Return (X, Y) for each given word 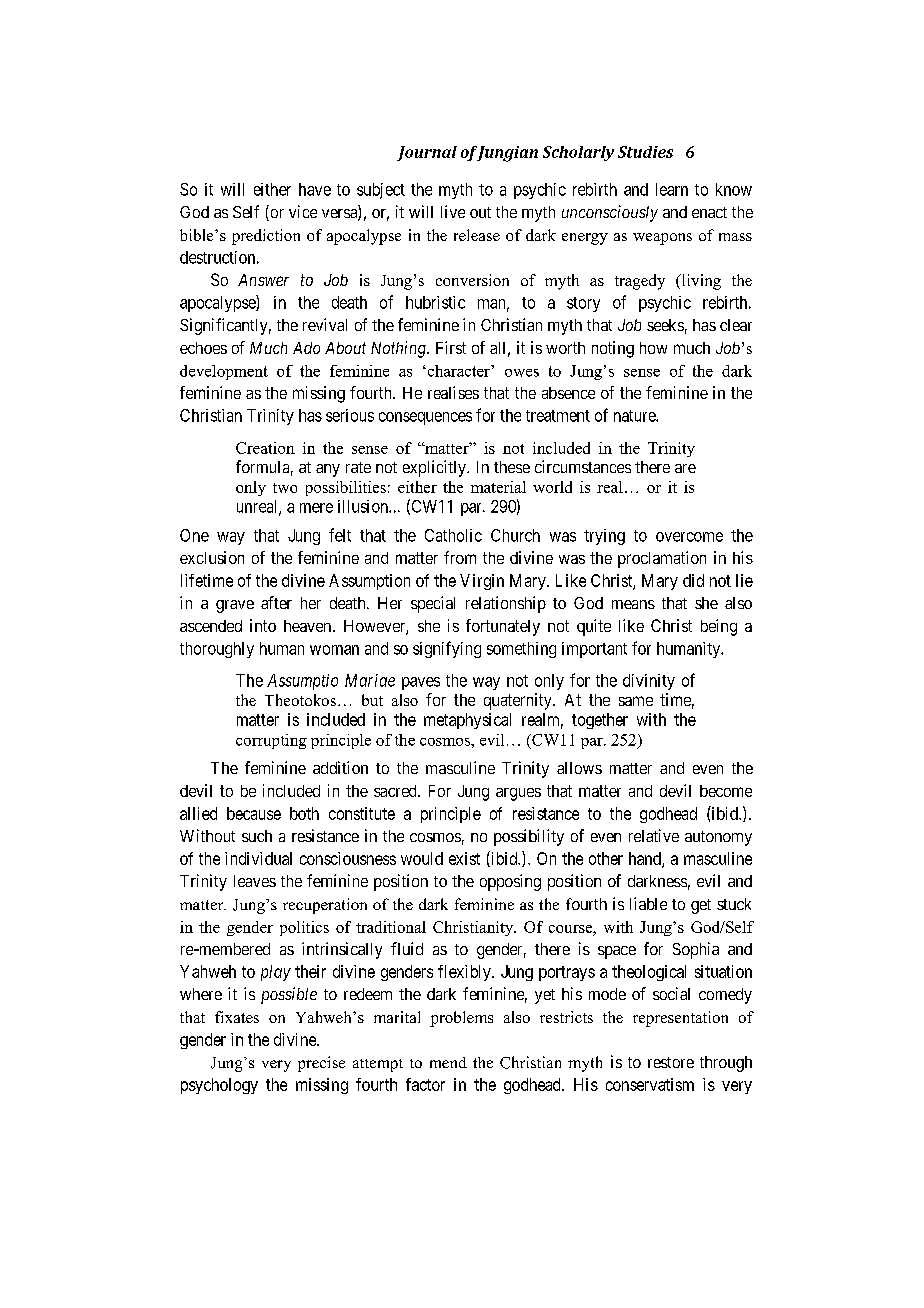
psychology (219, 1086)
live (453, 211)
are (685, 468)
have (315, 189)
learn (672, 189)
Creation (265, 448)
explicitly (435, 468)
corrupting (271, 741)
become (726, 791)
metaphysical (467, 721)
